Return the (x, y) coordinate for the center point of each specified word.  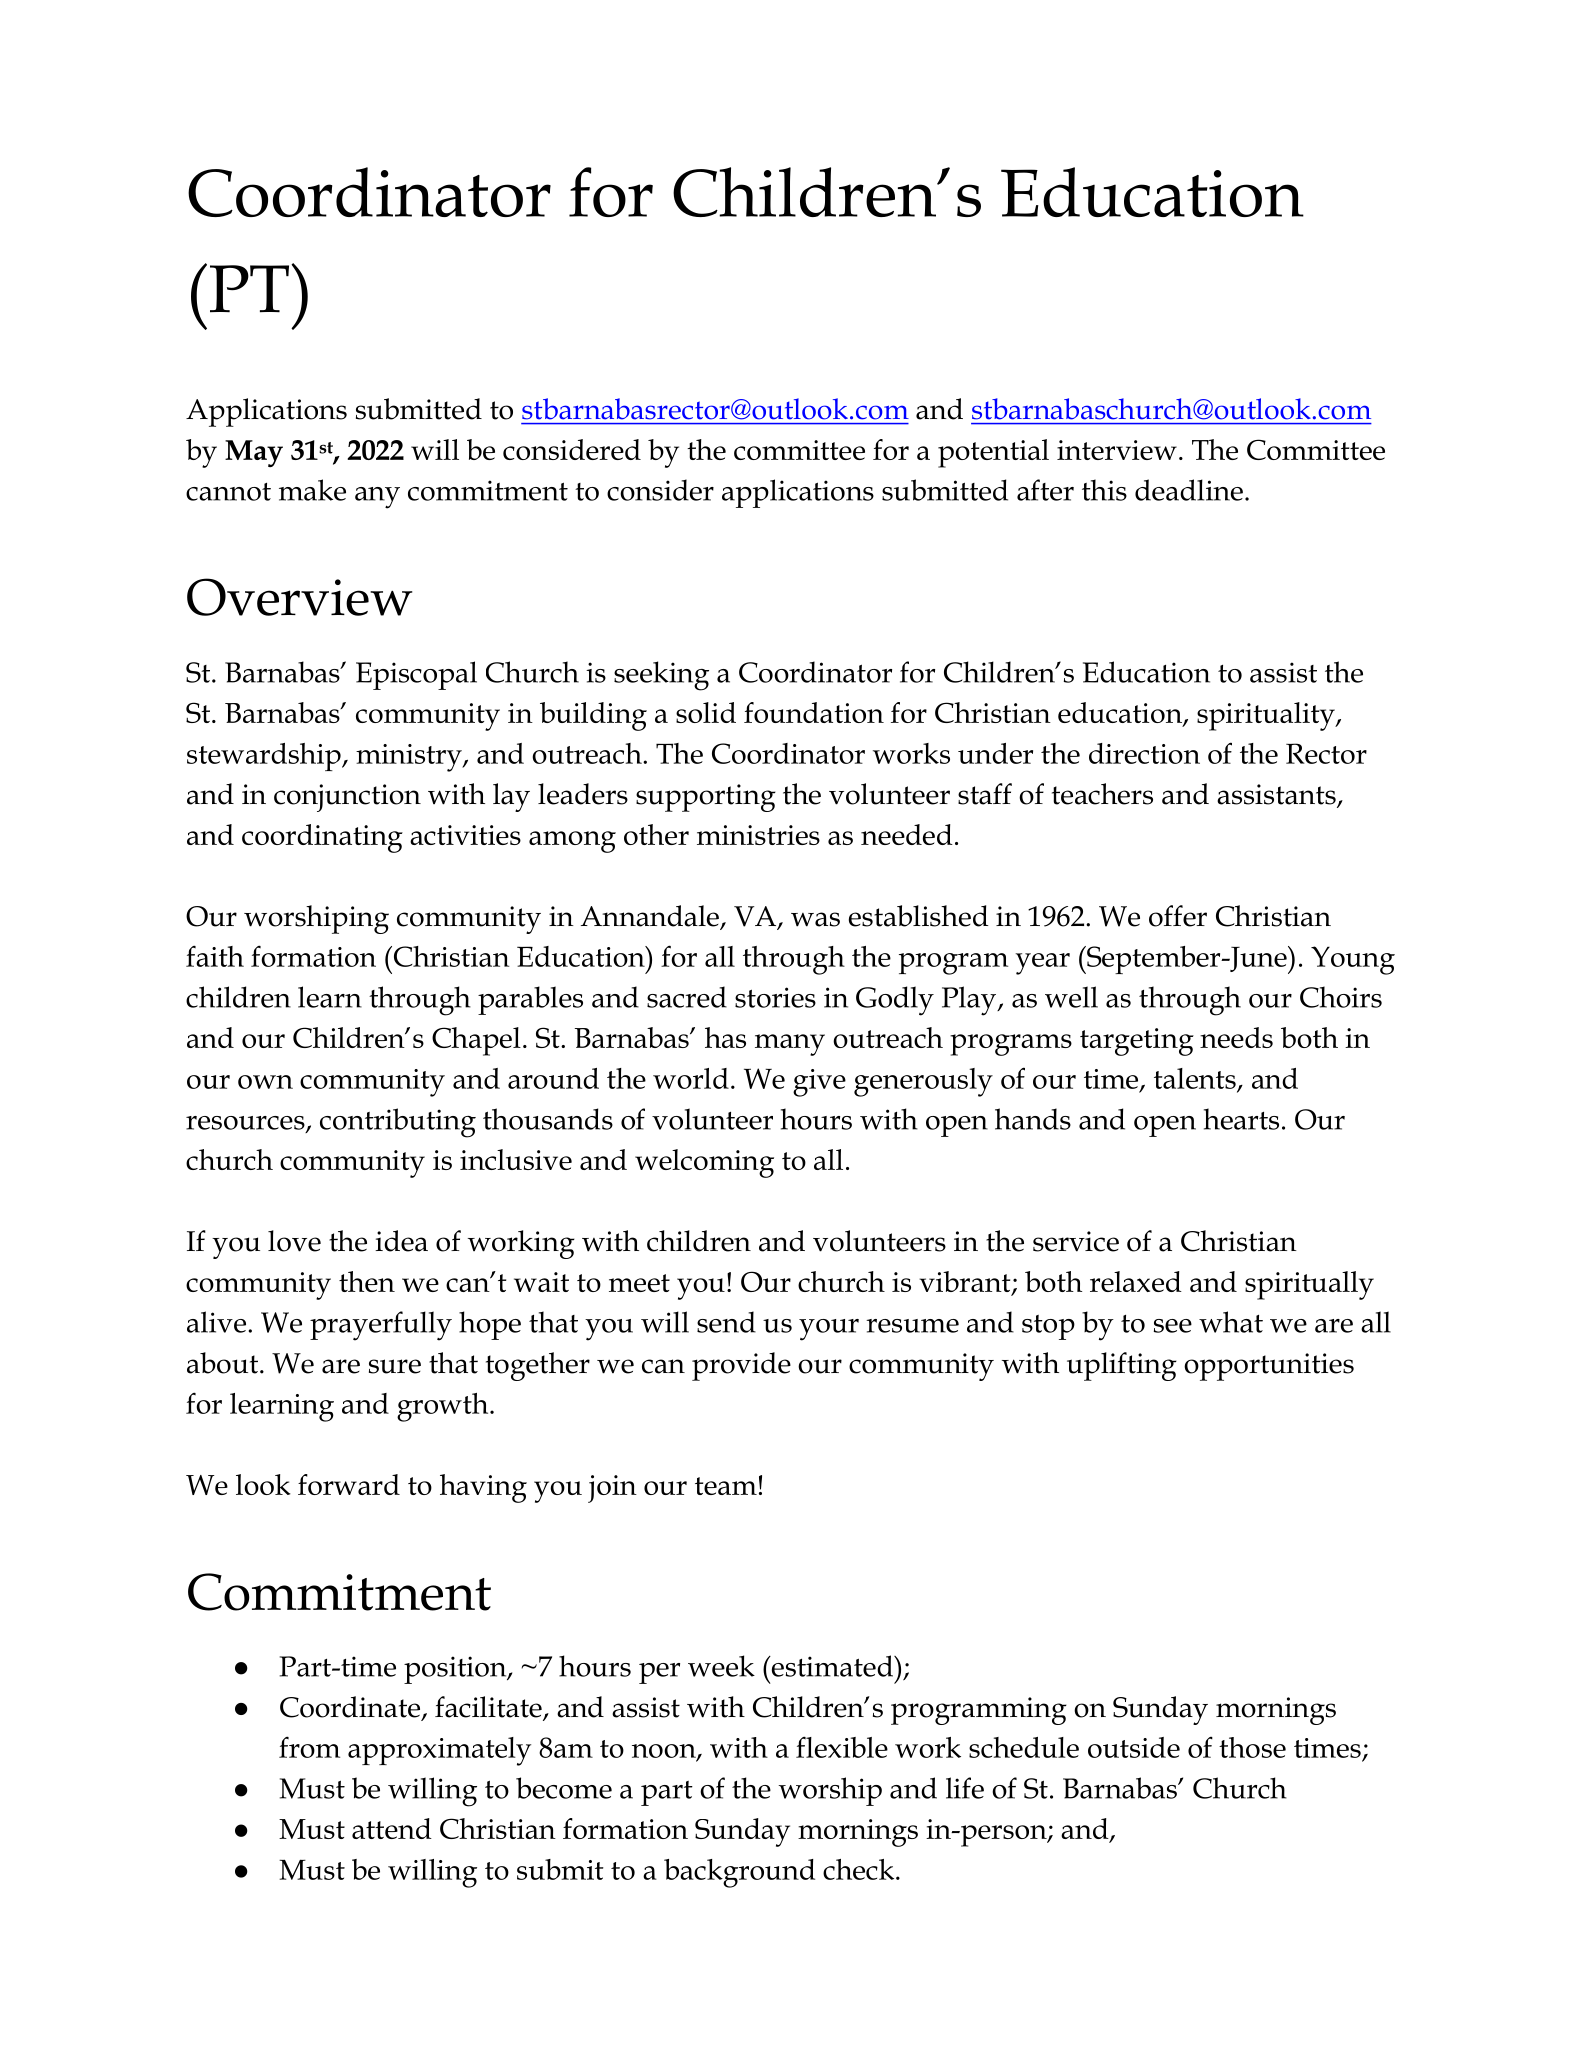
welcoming (704, 1163)
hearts (1241, 1119)
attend (392, 1828)
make (312, 490)
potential (993, 453)
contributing (398, 1123)
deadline (1189, 490)
